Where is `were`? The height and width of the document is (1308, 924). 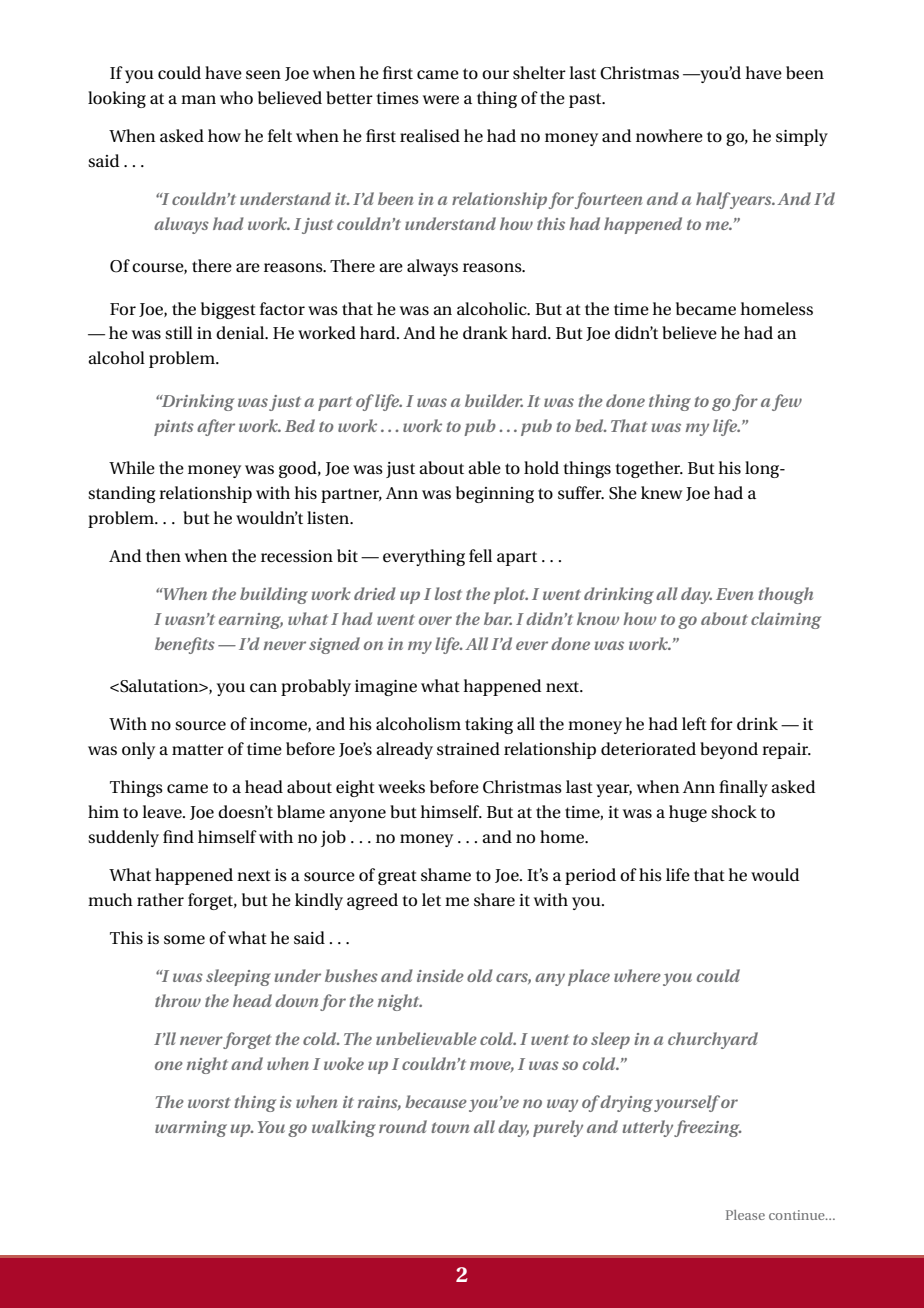
were is located at coordinates (441, 99).
